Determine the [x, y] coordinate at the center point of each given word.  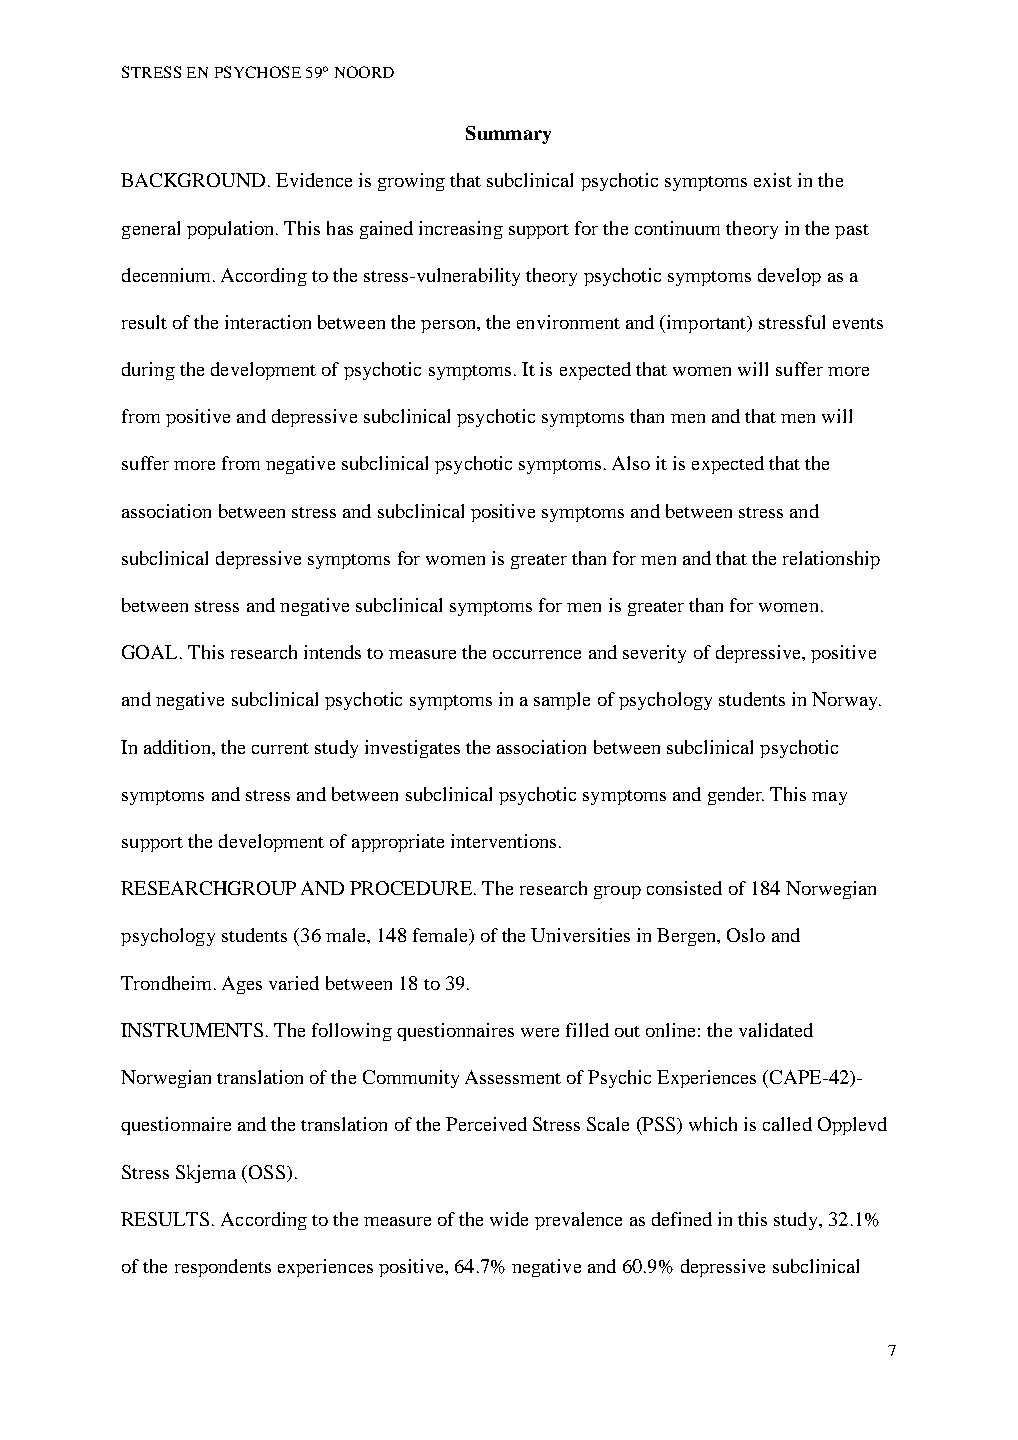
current [280, 748]
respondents [223, 1268]
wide [509, 1219]
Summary [508, 135]
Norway [846, 701]
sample [562, 701]
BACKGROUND [193, 180]
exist [773, 180]
